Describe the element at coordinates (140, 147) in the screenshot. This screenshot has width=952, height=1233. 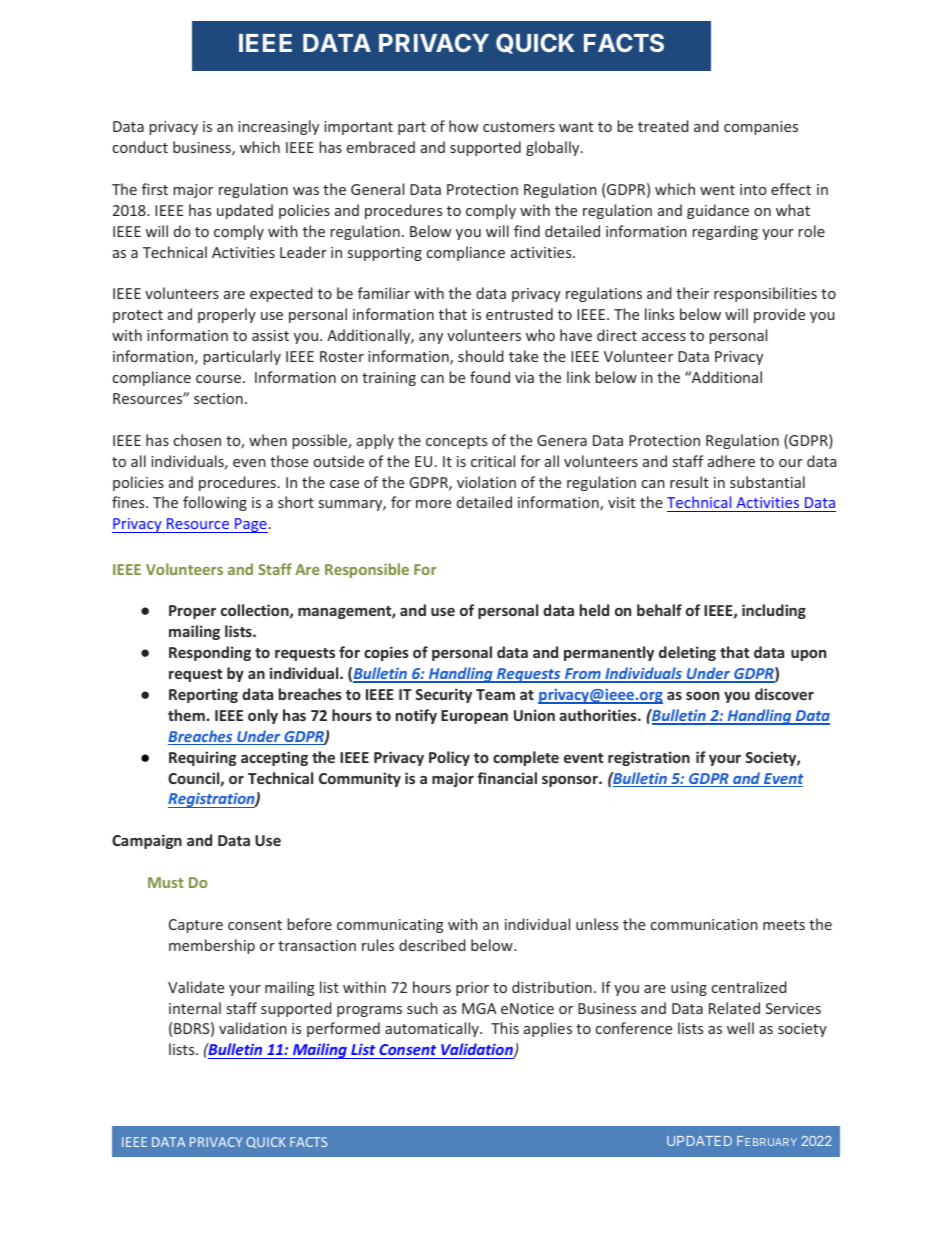
I see `conduct` at that location.
